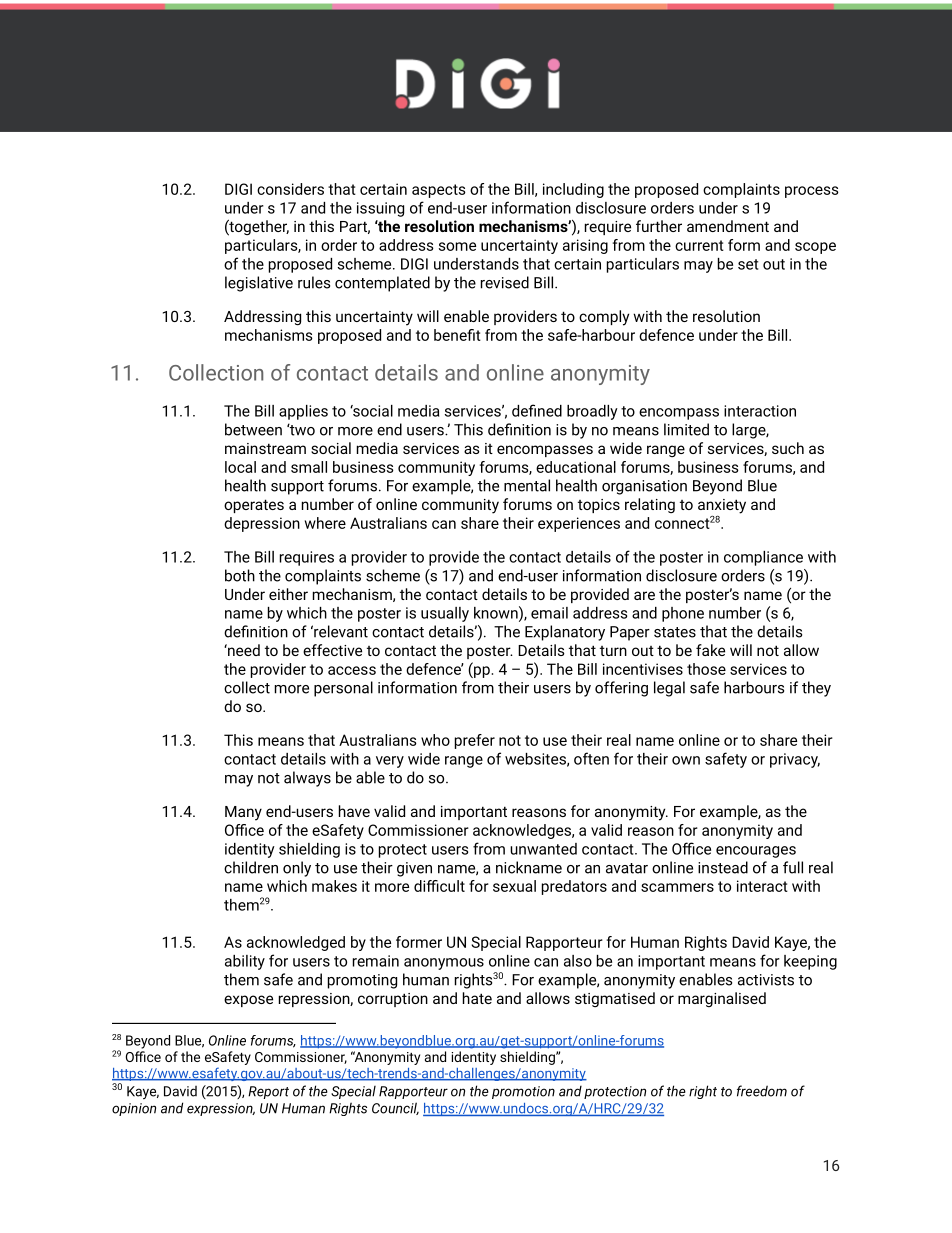  Describe the element at coordinates (457, 246) in the screenshot. I see `some` at that location.
